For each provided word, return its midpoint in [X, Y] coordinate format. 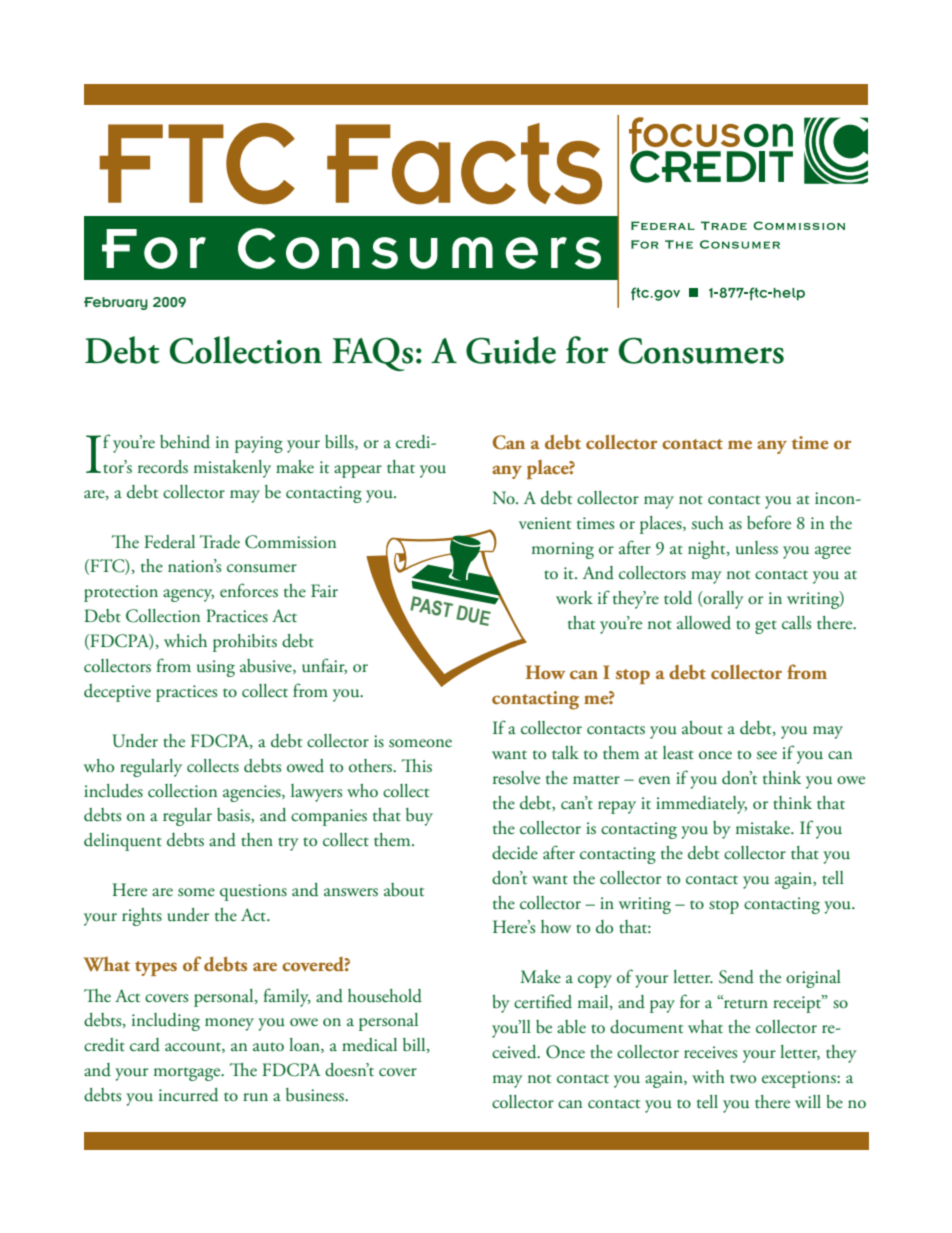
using [216, 668]
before [769, 522]
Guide [511, 350]
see [767, 755]
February [116, 303]
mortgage [188, 1074]
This [417, 765]
